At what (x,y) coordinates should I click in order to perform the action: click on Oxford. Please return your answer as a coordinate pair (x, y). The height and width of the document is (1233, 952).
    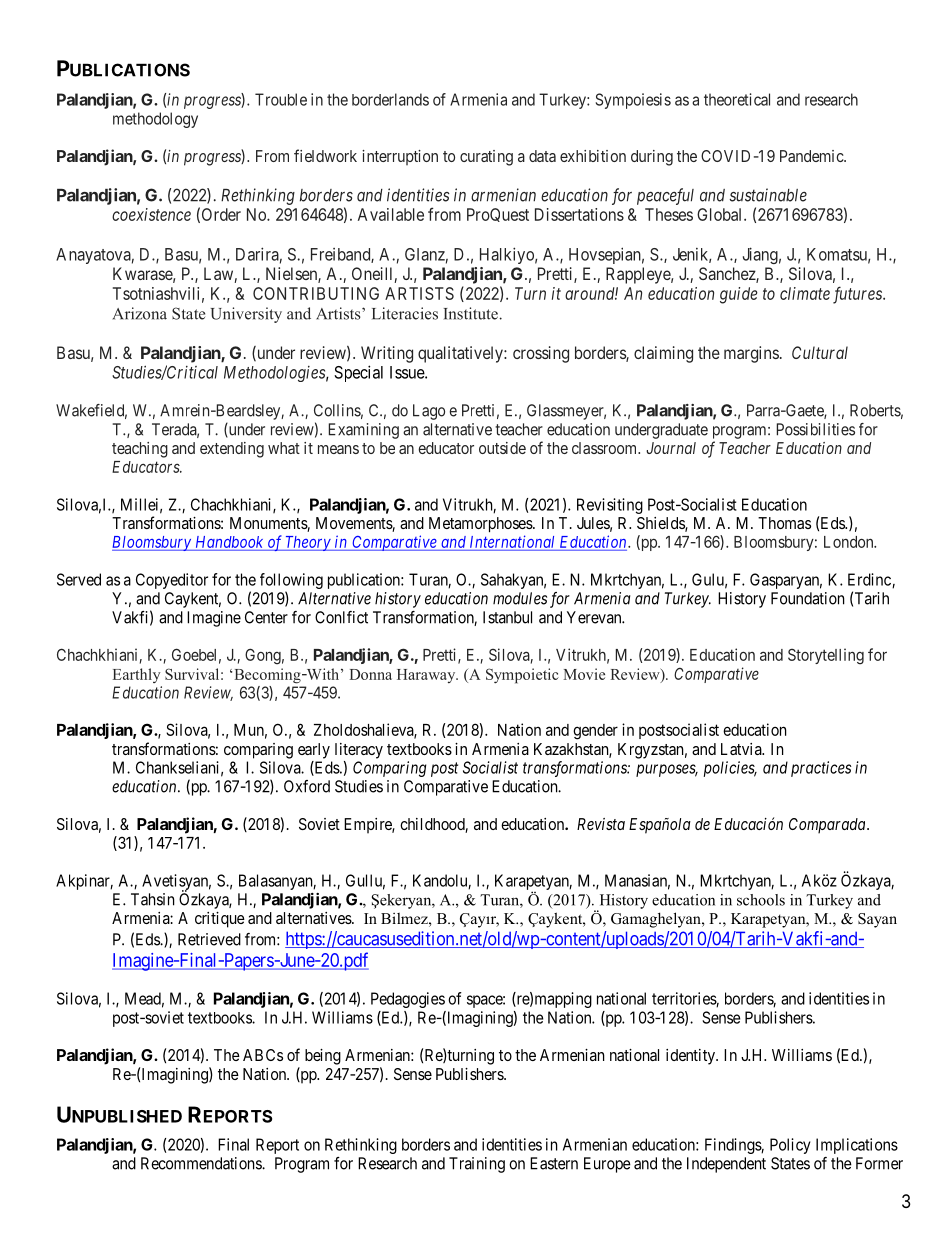
    Looking at the image, I should click on (307, 786).
